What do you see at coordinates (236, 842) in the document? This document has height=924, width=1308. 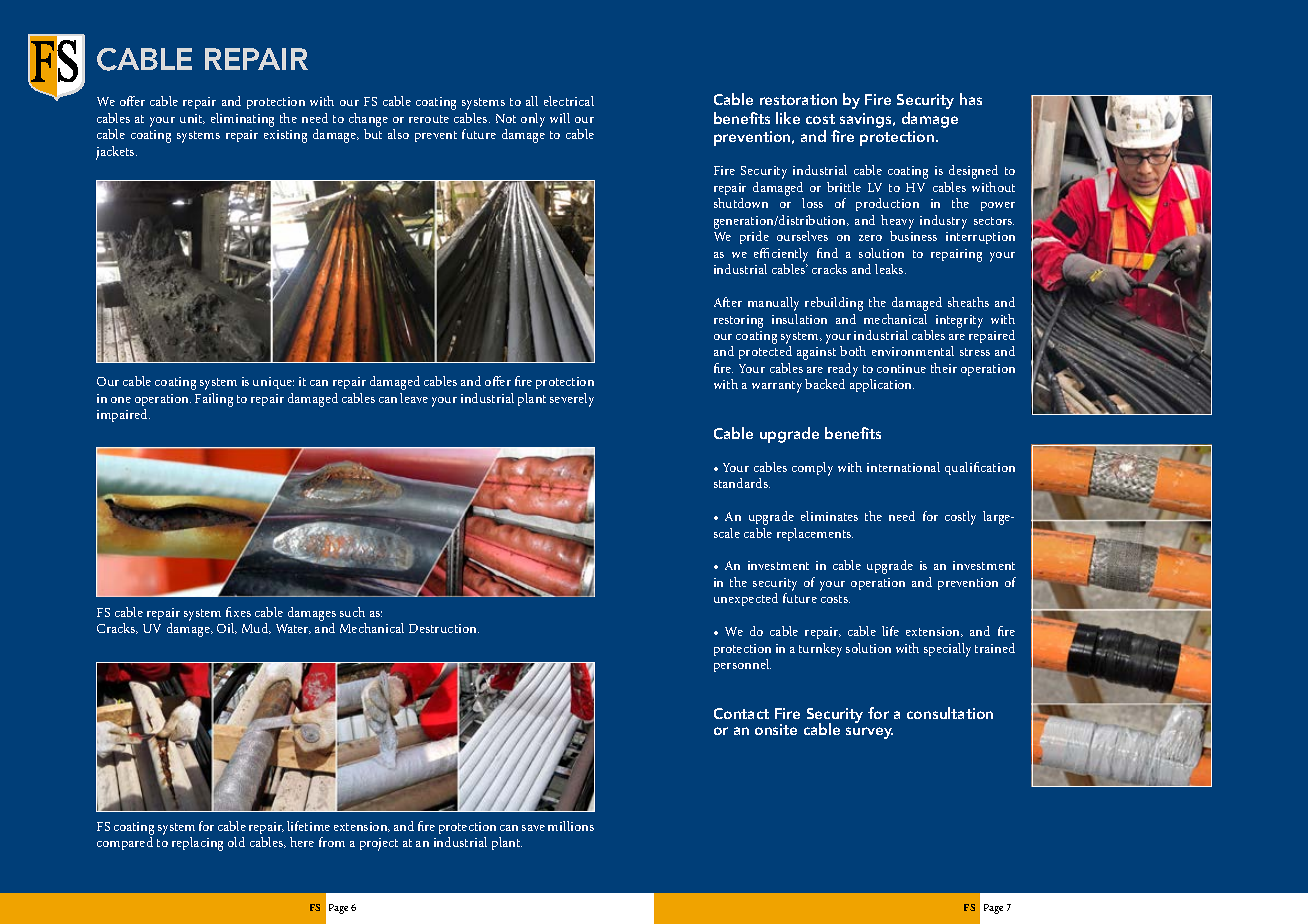 I see `old` at bounding box center [236, 842].
